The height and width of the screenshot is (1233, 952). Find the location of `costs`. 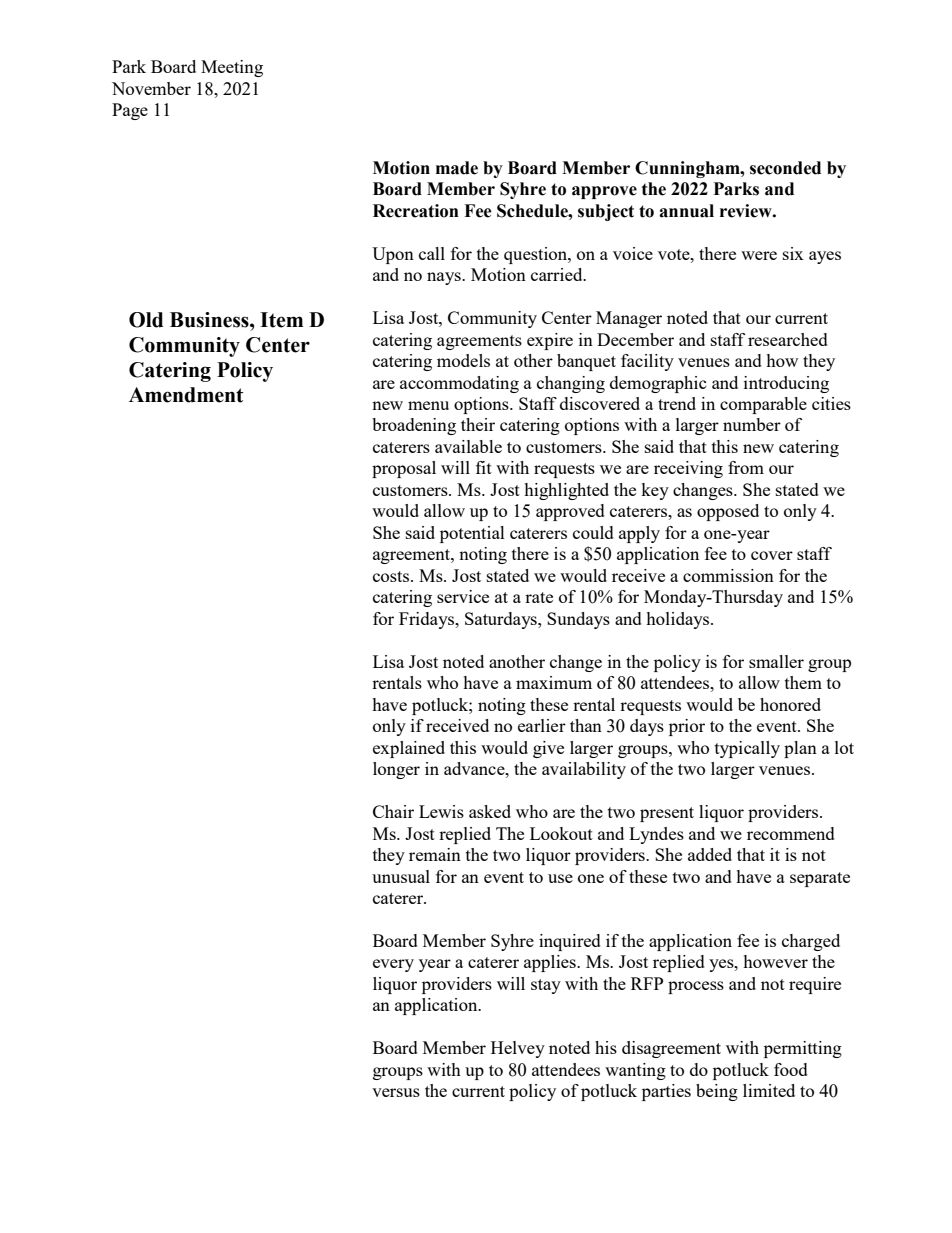

costs is located at coordinates (392, 576).
